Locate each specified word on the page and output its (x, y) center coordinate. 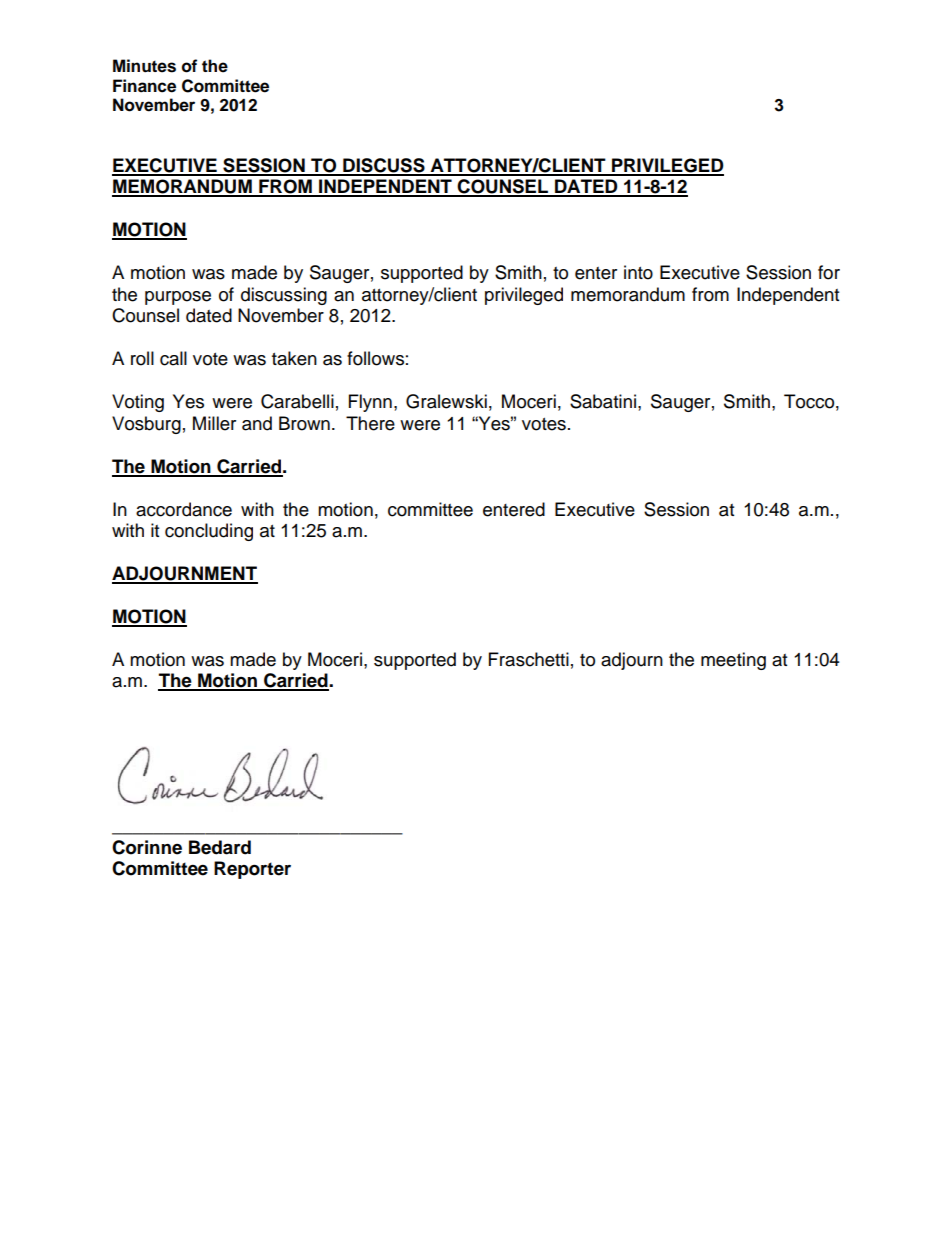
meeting (733, 661)
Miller (214, 423)
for (829, 272)
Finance (144, 86)
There (370, 423)
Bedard (220, 847)
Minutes (144, 66)
